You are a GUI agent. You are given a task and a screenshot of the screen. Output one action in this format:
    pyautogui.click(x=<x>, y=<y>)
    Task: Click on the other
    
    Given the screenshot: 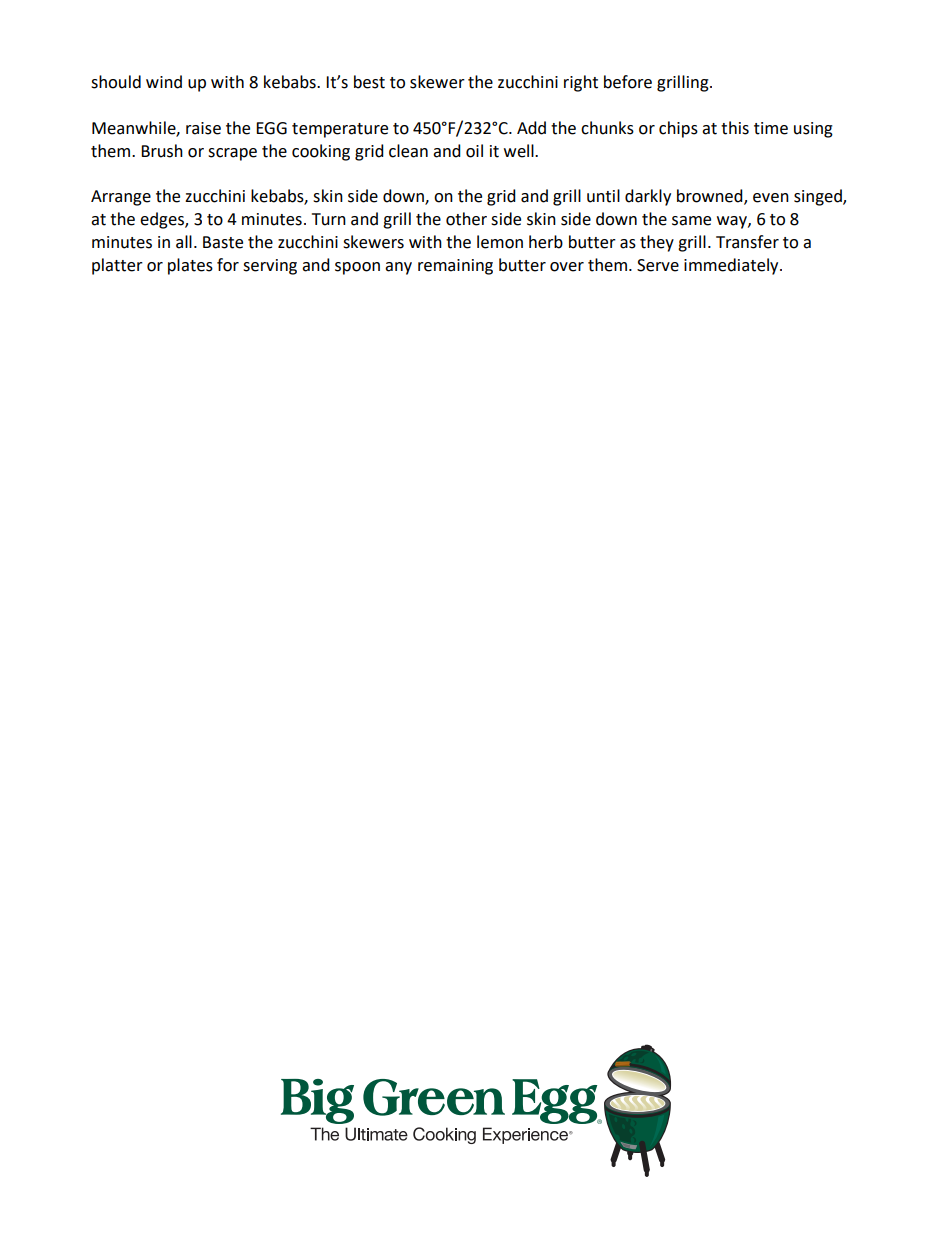 What is the action you would take?
    pyautogui.click(x=466, y=219)
